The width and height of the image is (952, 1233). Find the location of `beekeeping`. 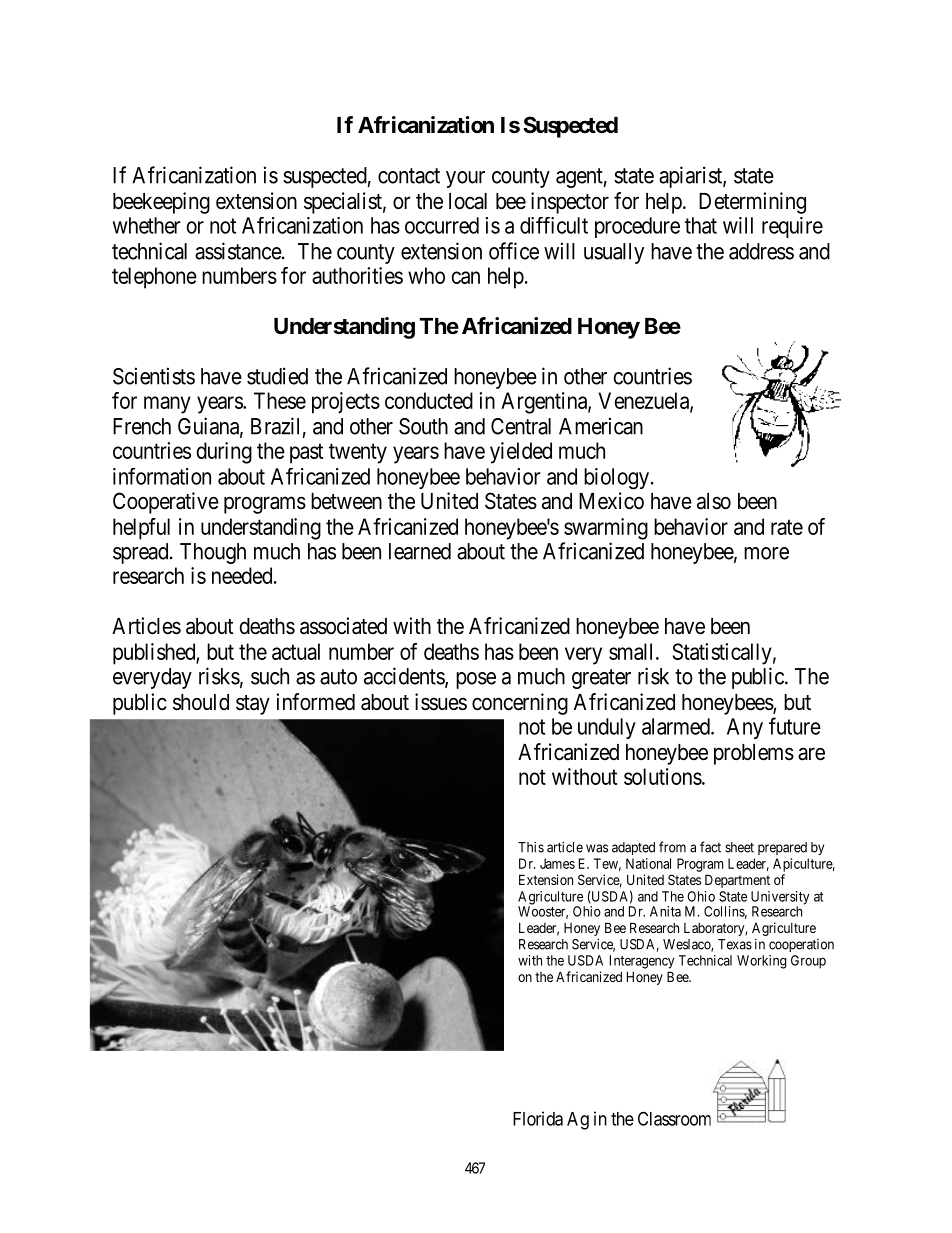

beekeeping is located at coordinates (161, 203).
